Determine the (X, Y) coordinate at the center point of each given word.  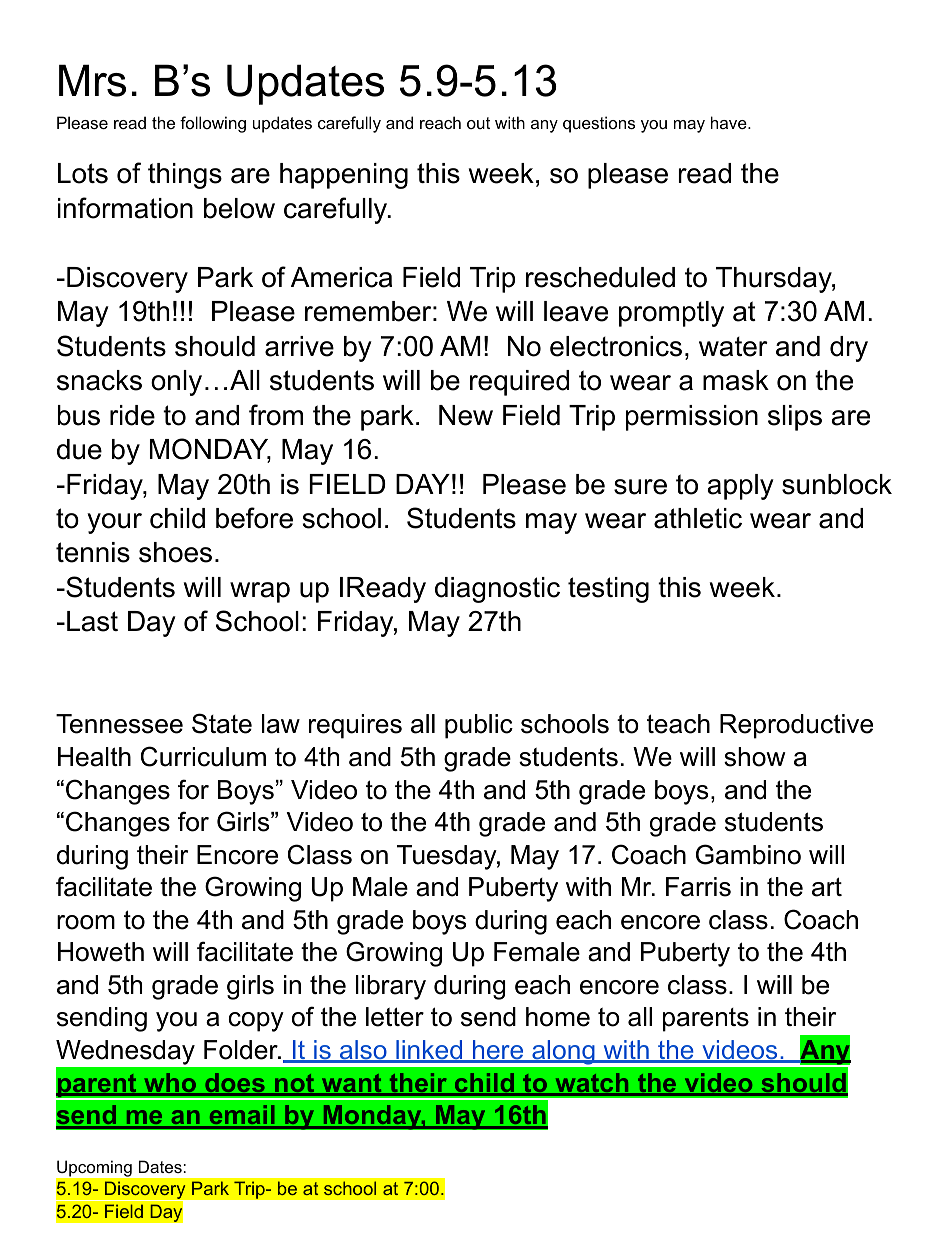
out (478, 123)
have (730, 122)
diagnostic (497, 590)
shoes (175, 552)
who (170, 1084)
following (213, 124)
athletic (698, 518)
